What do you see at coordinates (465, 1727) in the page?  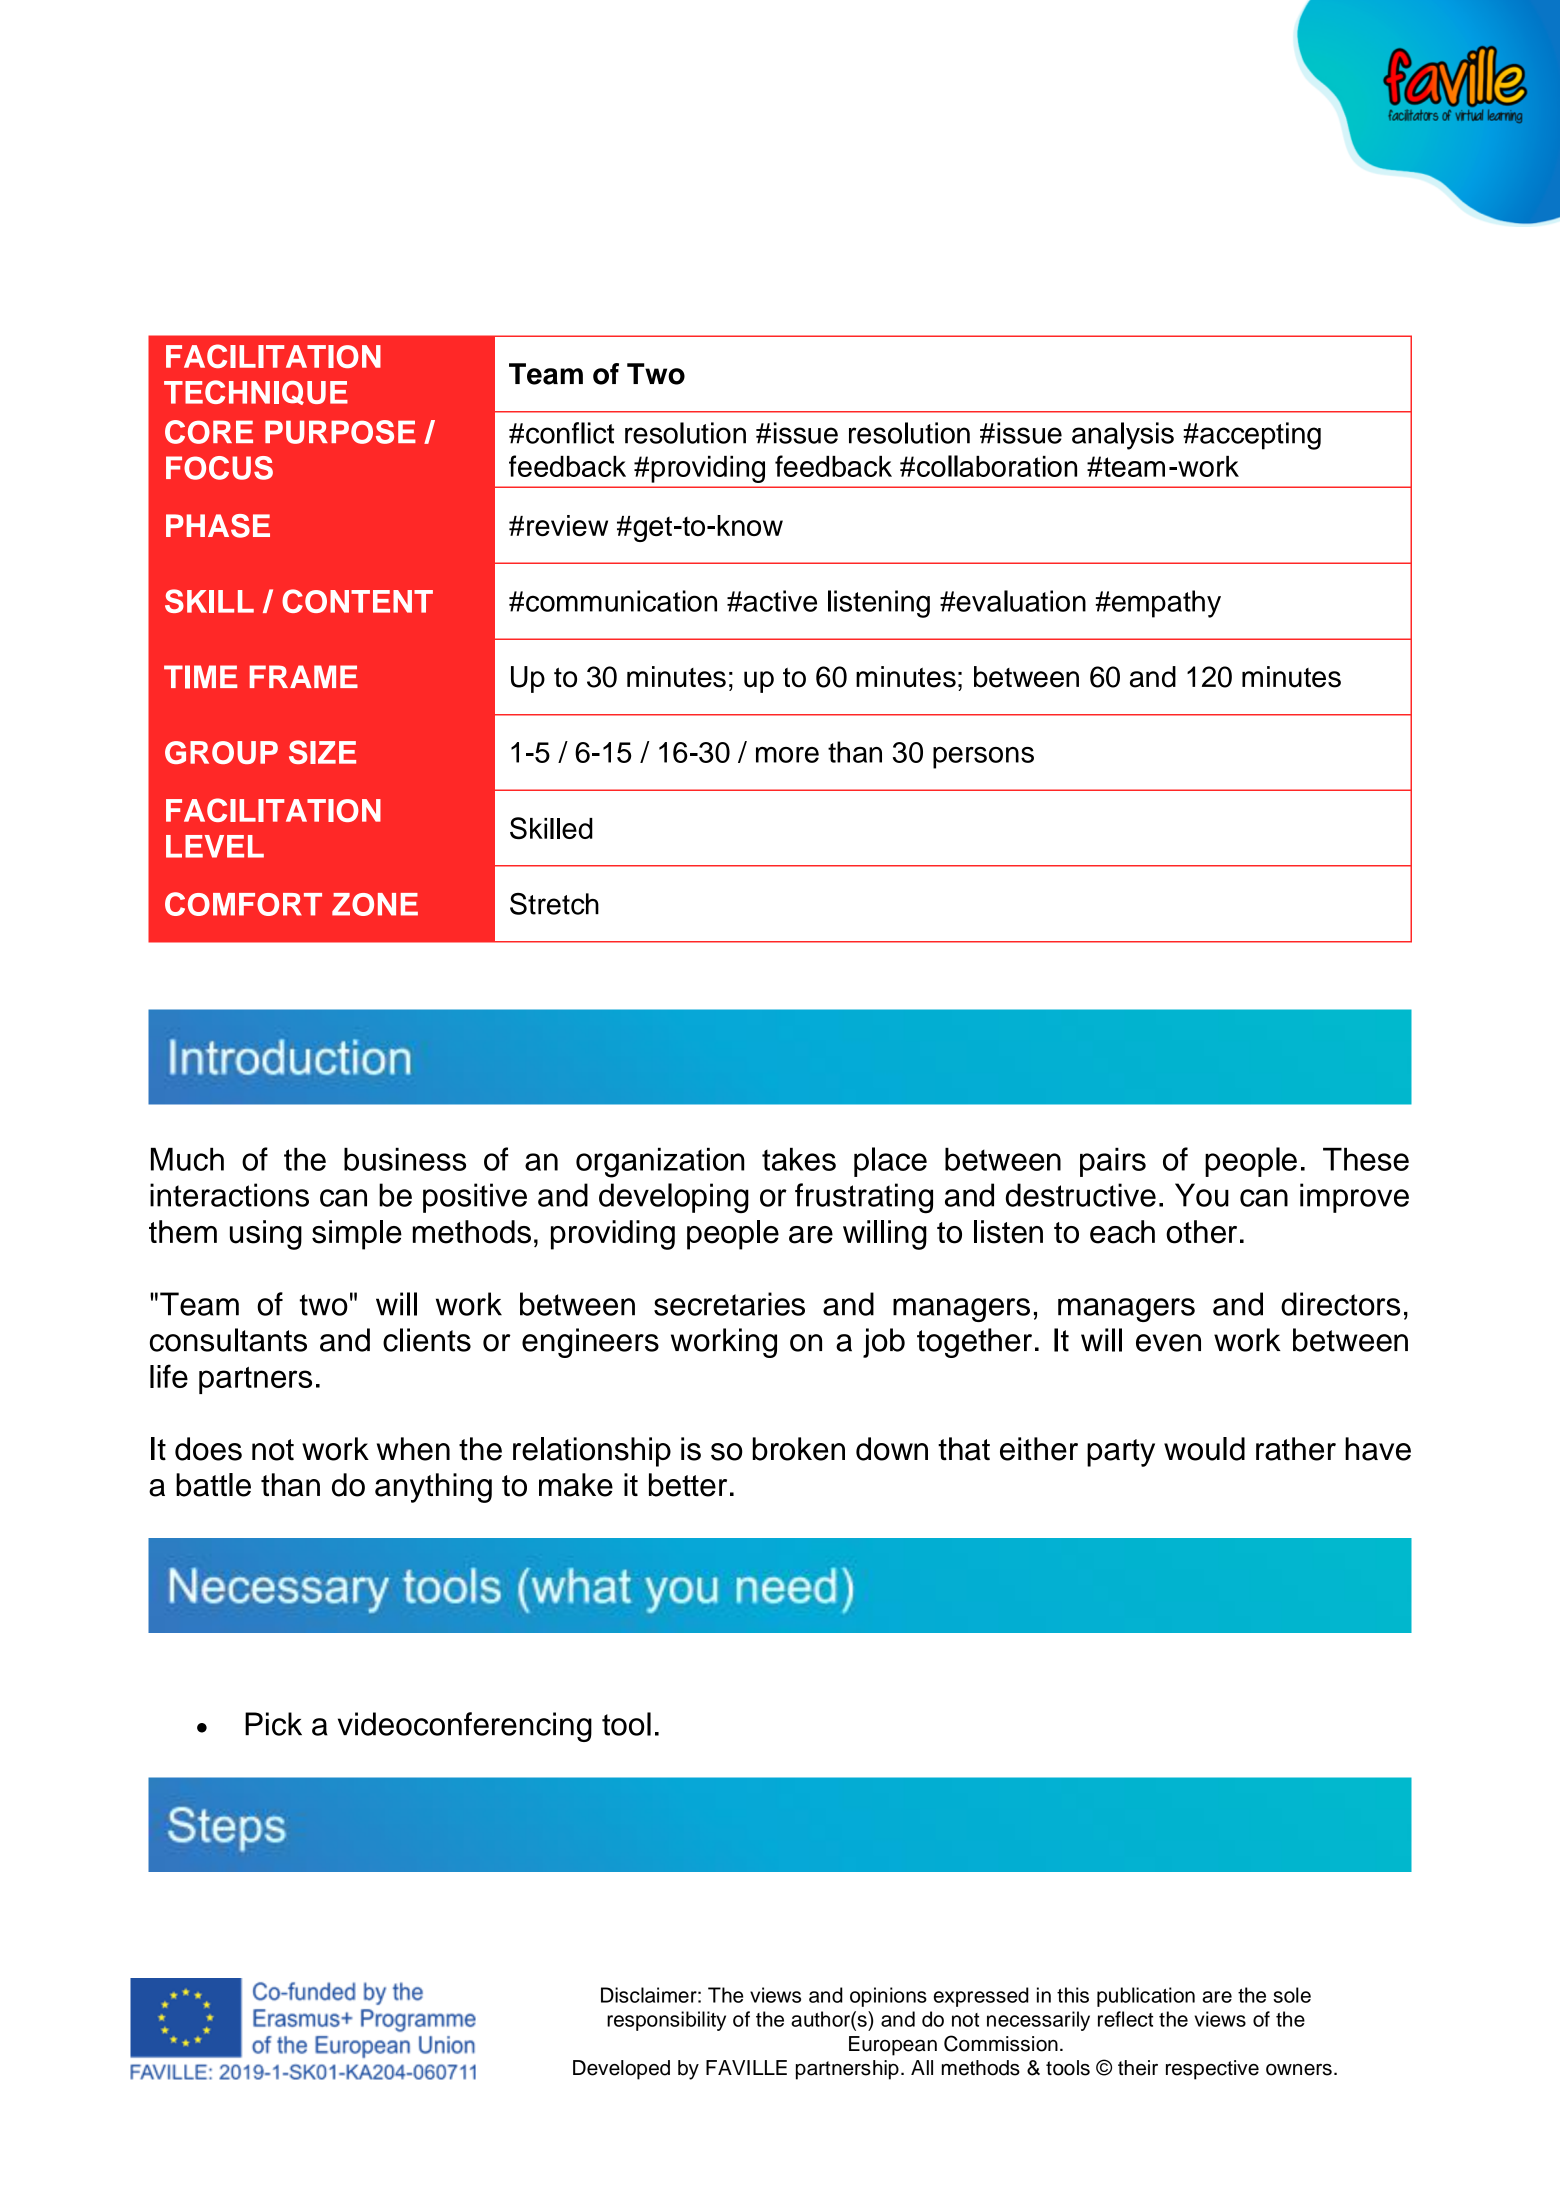 I see `videoconferencing` at bounding box center [465, 1727].
